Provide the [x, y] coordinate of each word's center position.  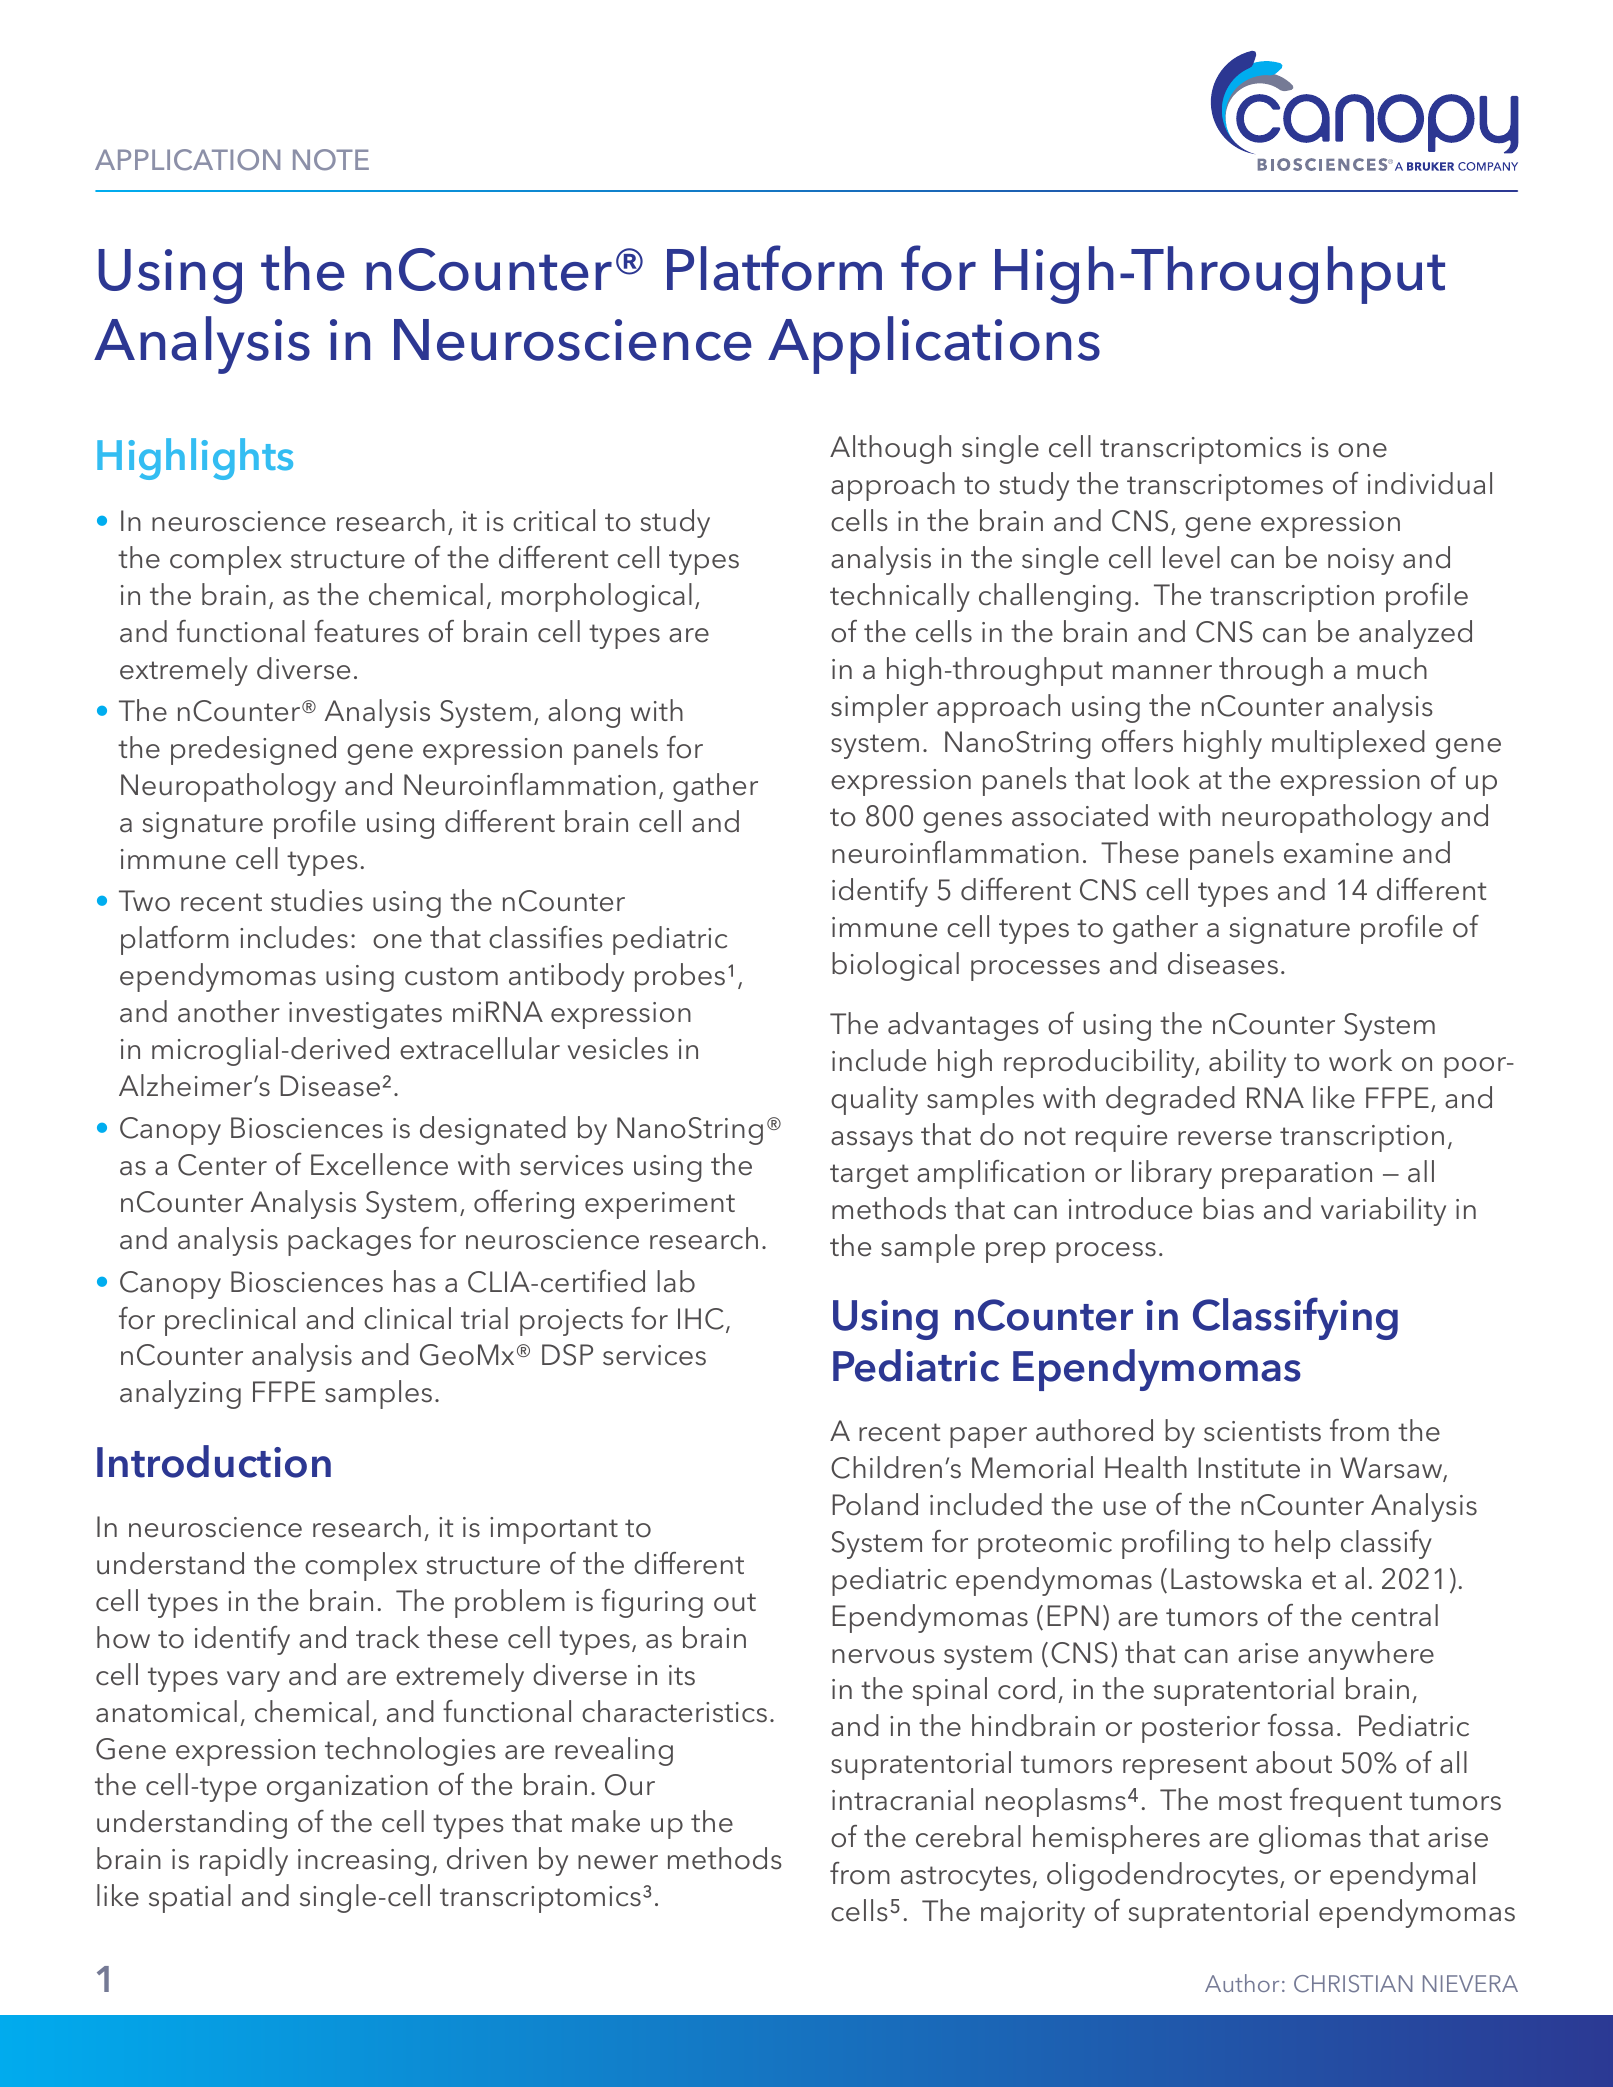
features [366, 631]
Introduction [214, 1461]
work [1360, 1060]
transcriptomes [1225, 487]
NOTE [331, 160]
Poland [875, 1504]
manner [1162, 672]
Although [890, 449]
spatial [190, 1898]
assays [872, 1141]
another [229, 1011]
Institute [1249, 1468]
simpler [879, 708]
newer [618, 1862]
